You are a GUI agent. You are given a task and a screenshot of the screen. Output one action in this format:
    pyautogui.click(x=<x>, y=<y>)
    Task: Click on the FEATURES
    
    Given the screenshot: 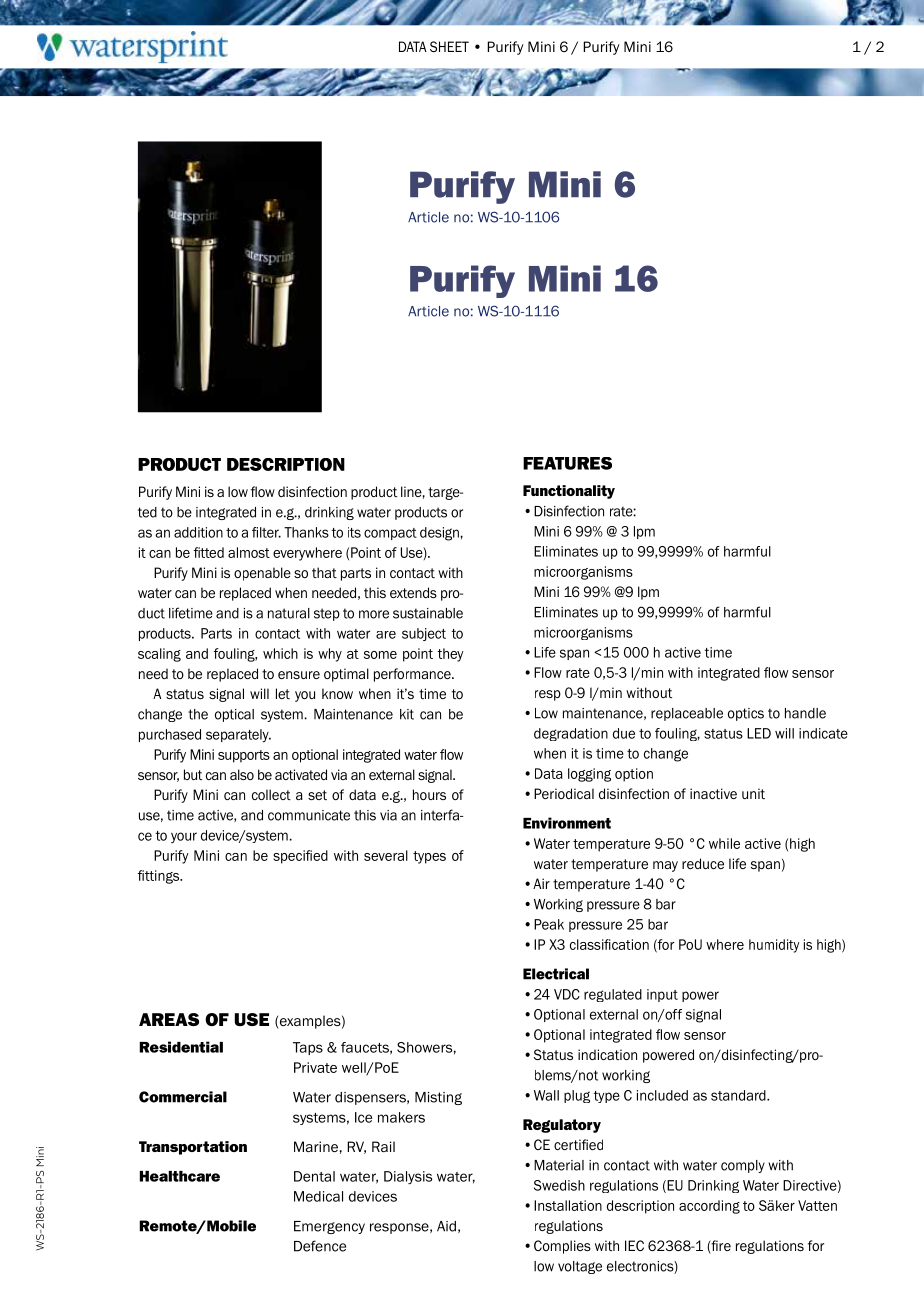 What is the action you would take?
    pyautogui.click(x=567, y=463)
